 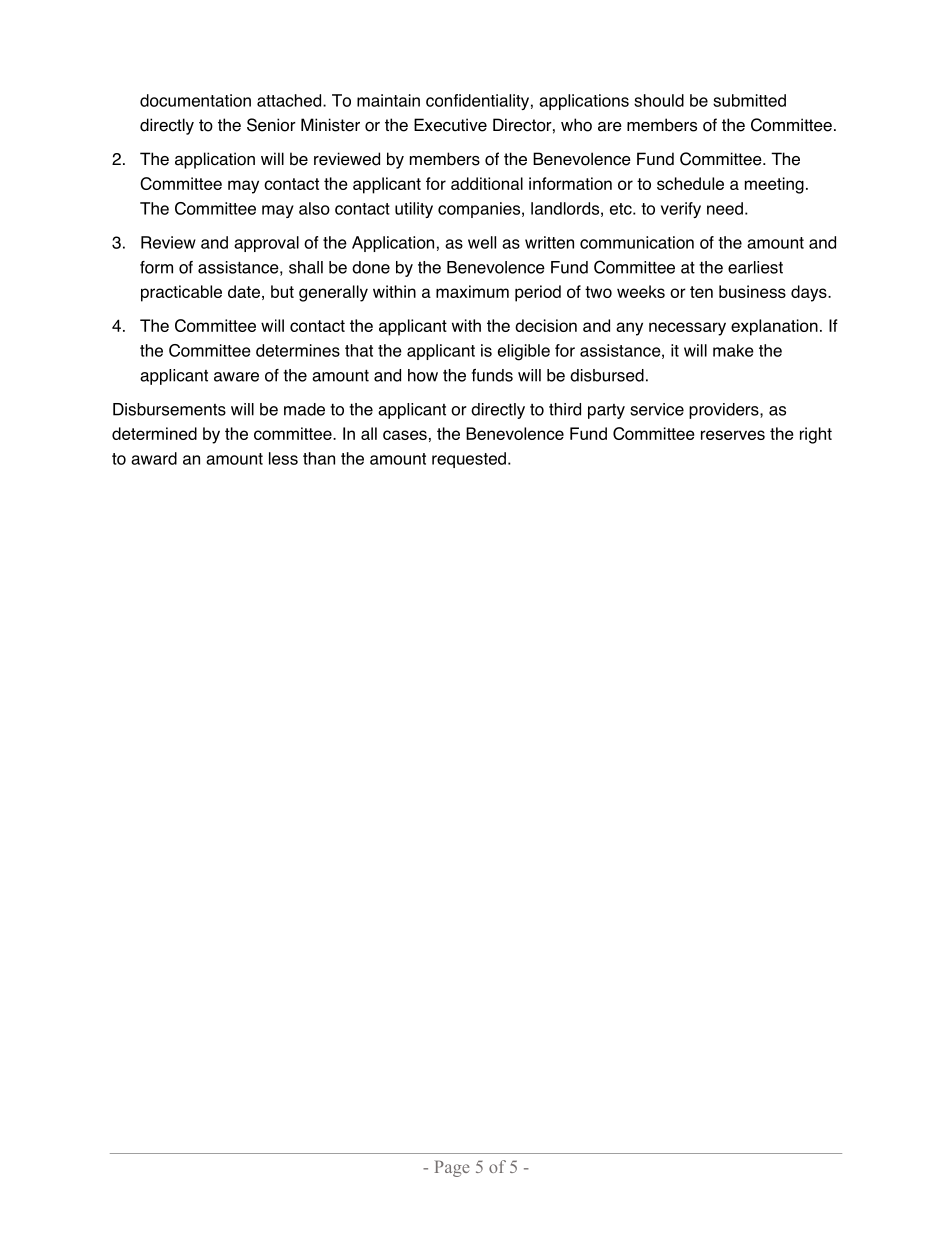 What do you see at coordinates (733, 435) in the screenshot?
I see `reserves` at bounding box center [733, 435].
